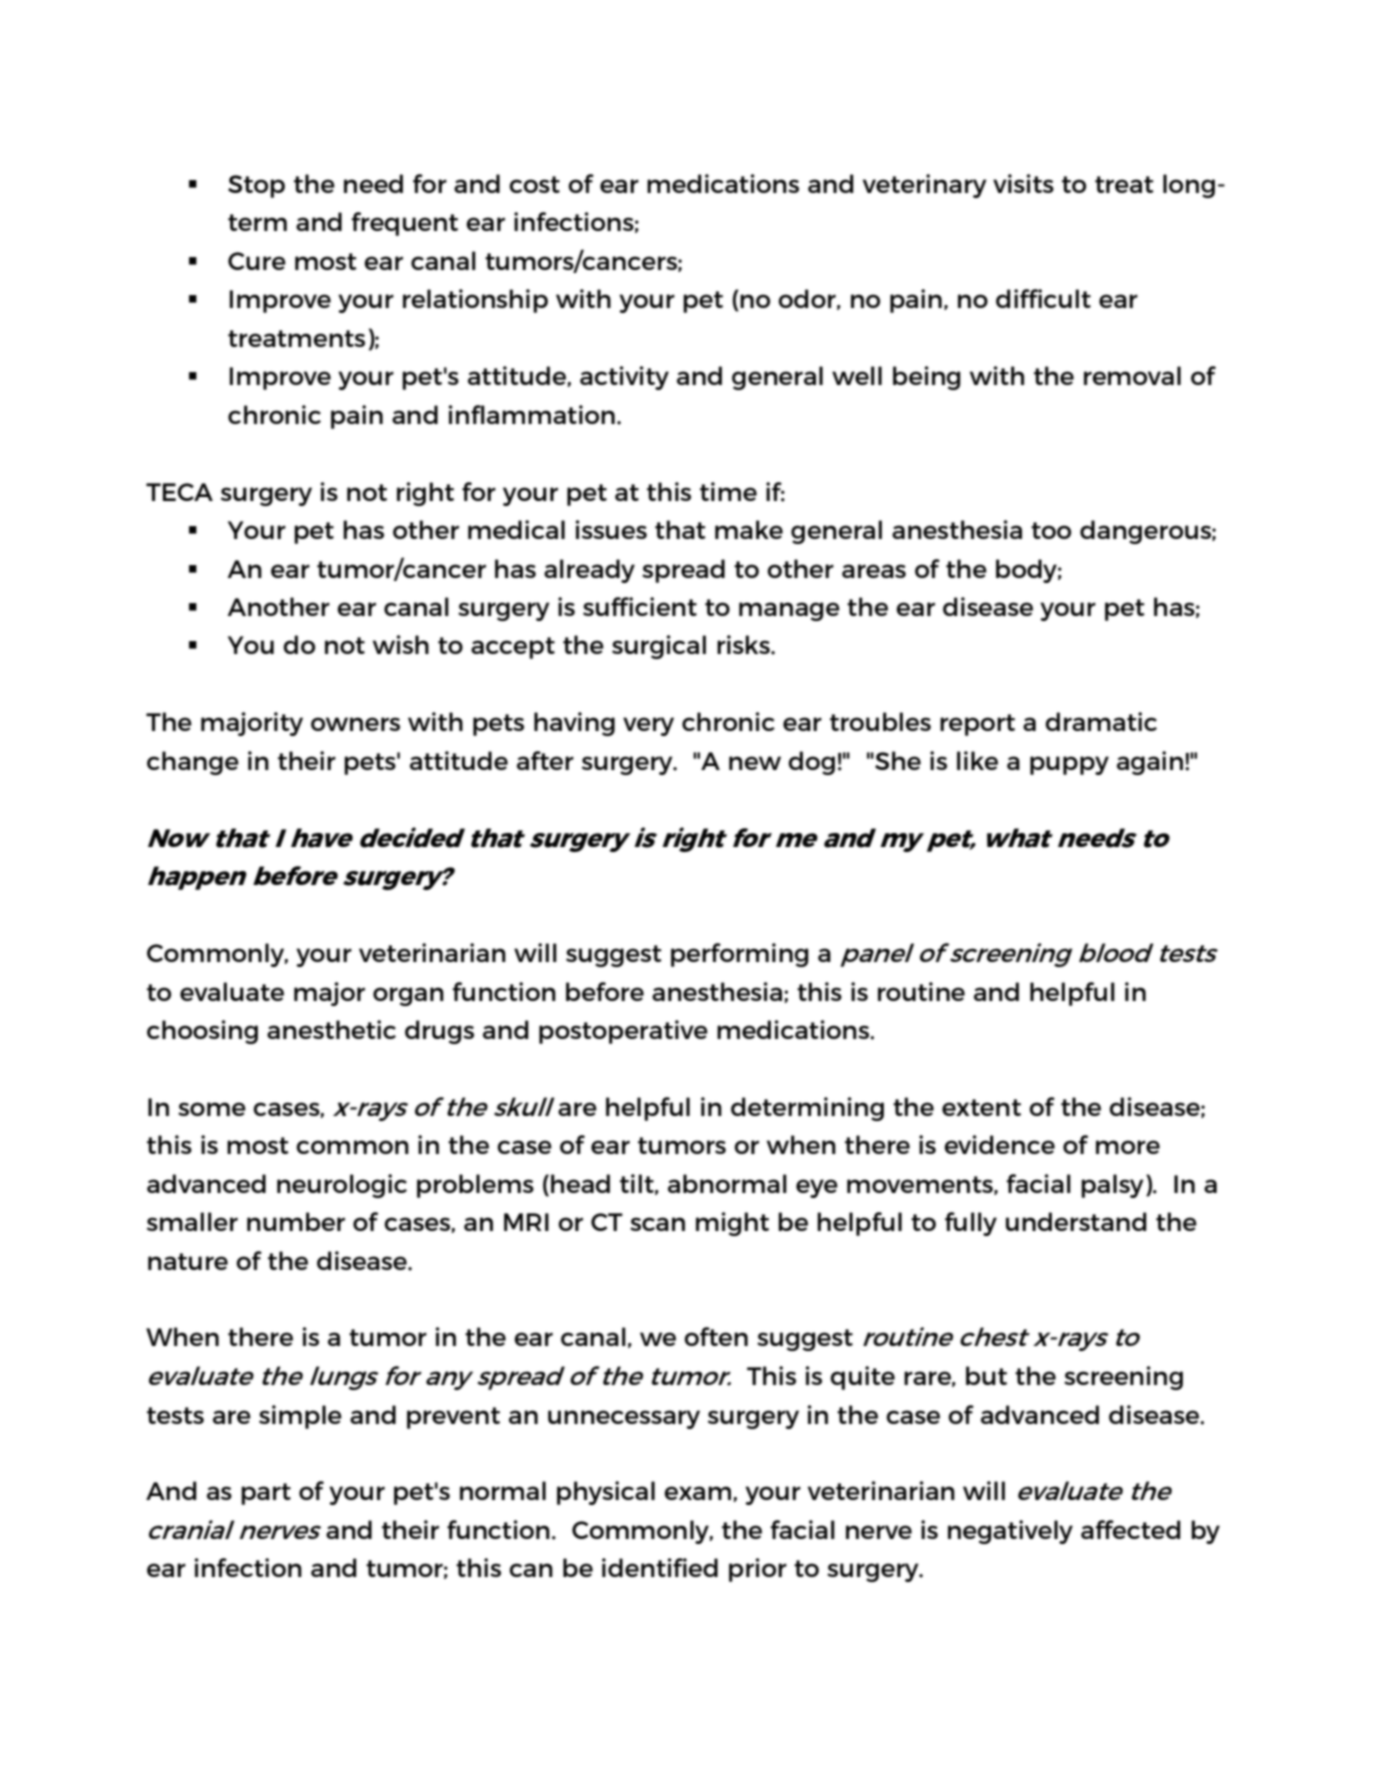  What do you see at coordinates (1069, 765) in the page?
I see `puppy` at bounding box center [1069, 765].
